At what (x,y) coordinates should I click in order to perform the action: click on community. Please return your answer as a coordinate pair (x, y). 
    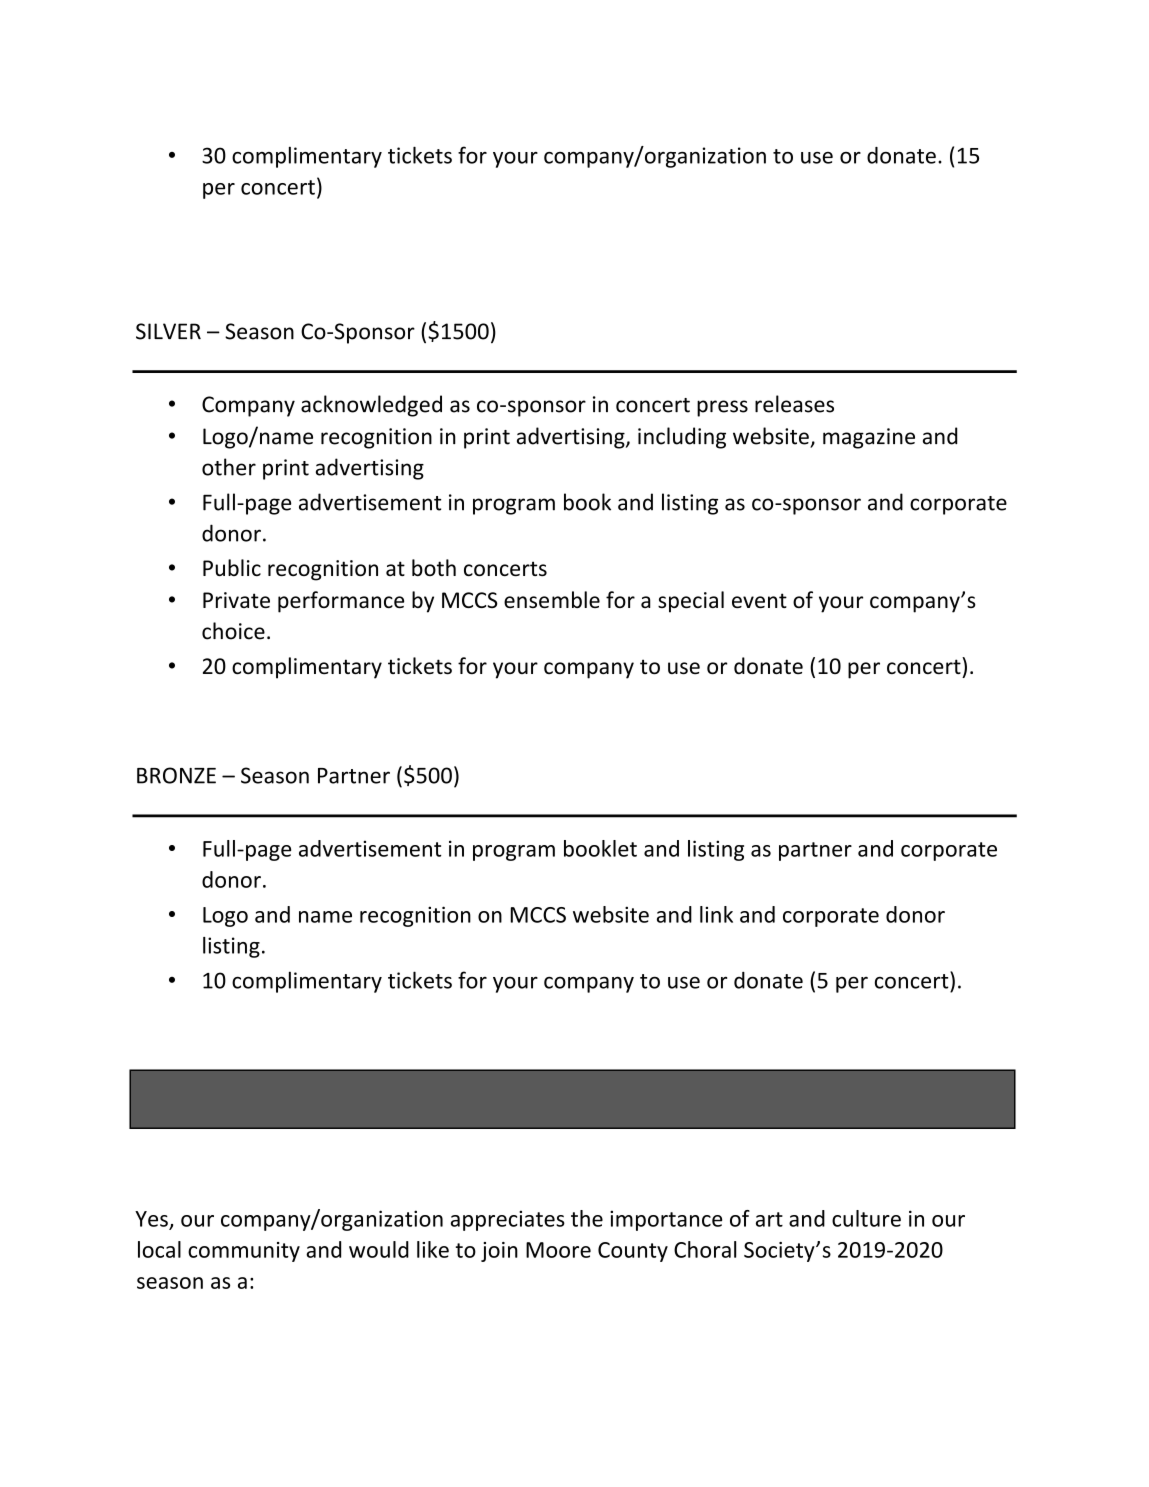
    Looking at the image, I should click on (244, 1252).
